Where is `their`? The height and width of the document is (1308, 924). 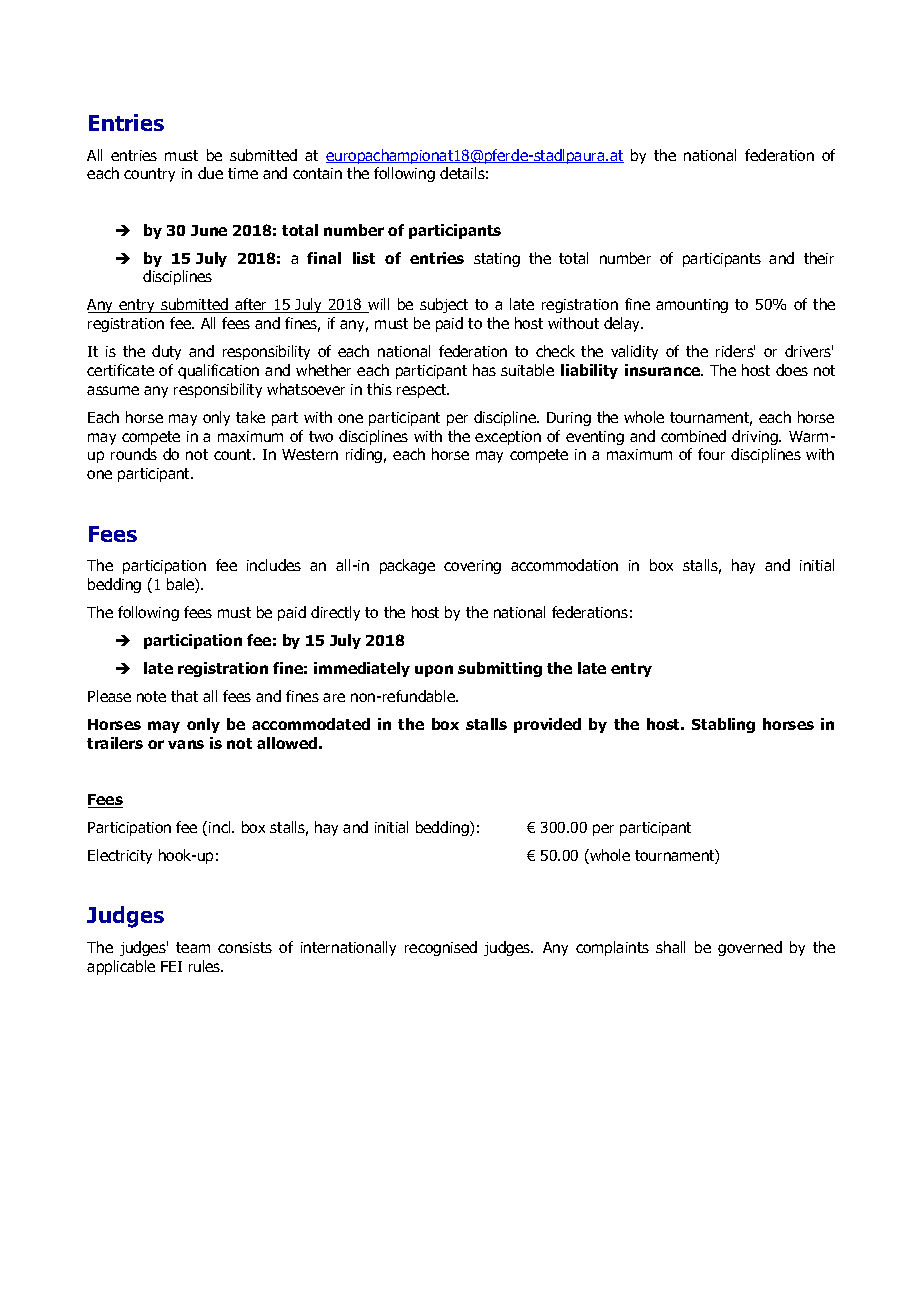
their is located at coordinates (819, 258).
